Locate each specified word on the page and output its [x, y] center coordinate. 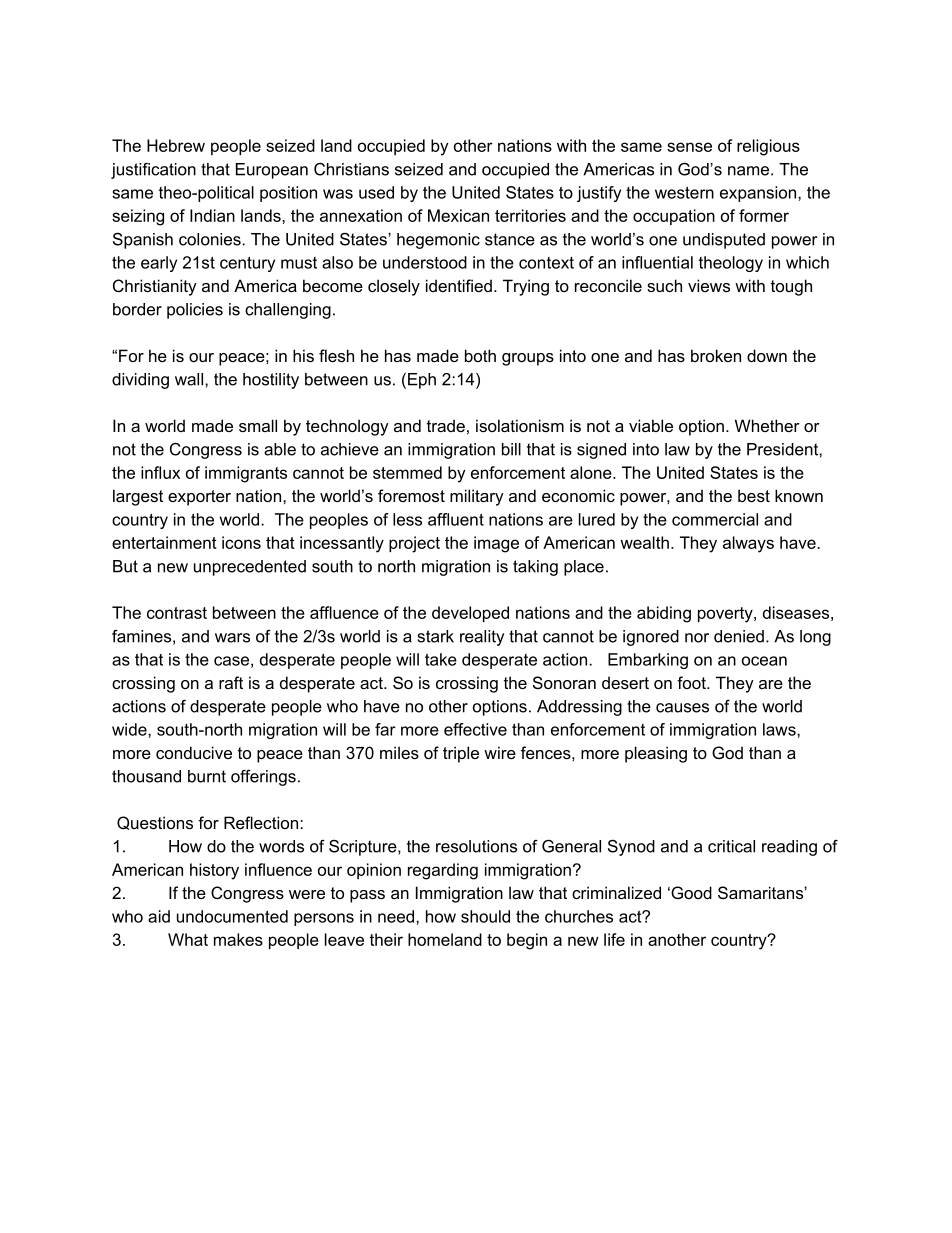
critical [731, 846]
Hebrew [176, 145]
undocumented [232, 916]
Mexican [458, 215]
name [748, 171]
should [485, 916]
